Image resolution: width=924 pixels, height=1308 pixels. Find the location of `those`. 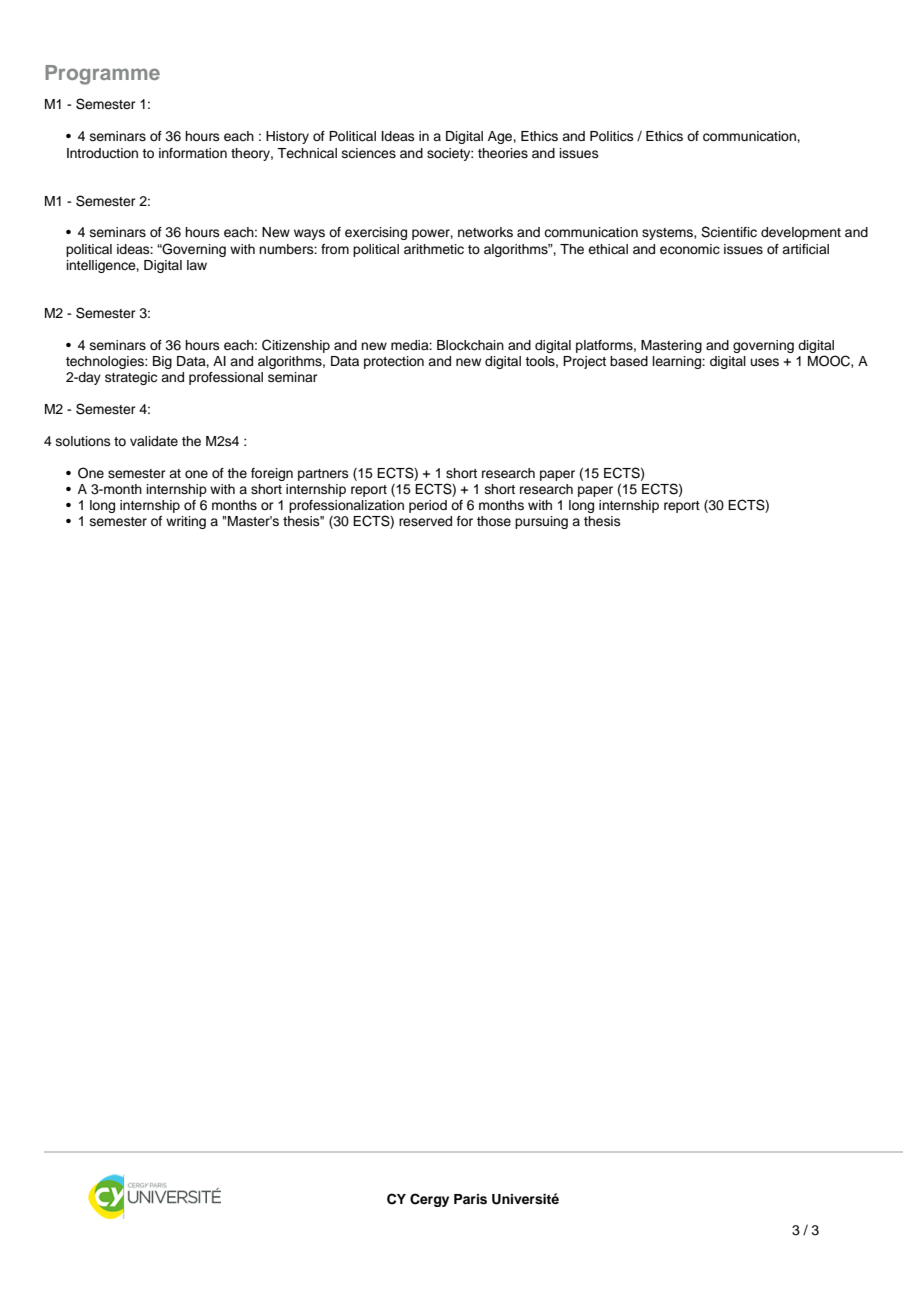

those is located at coordinates (494, 521).
